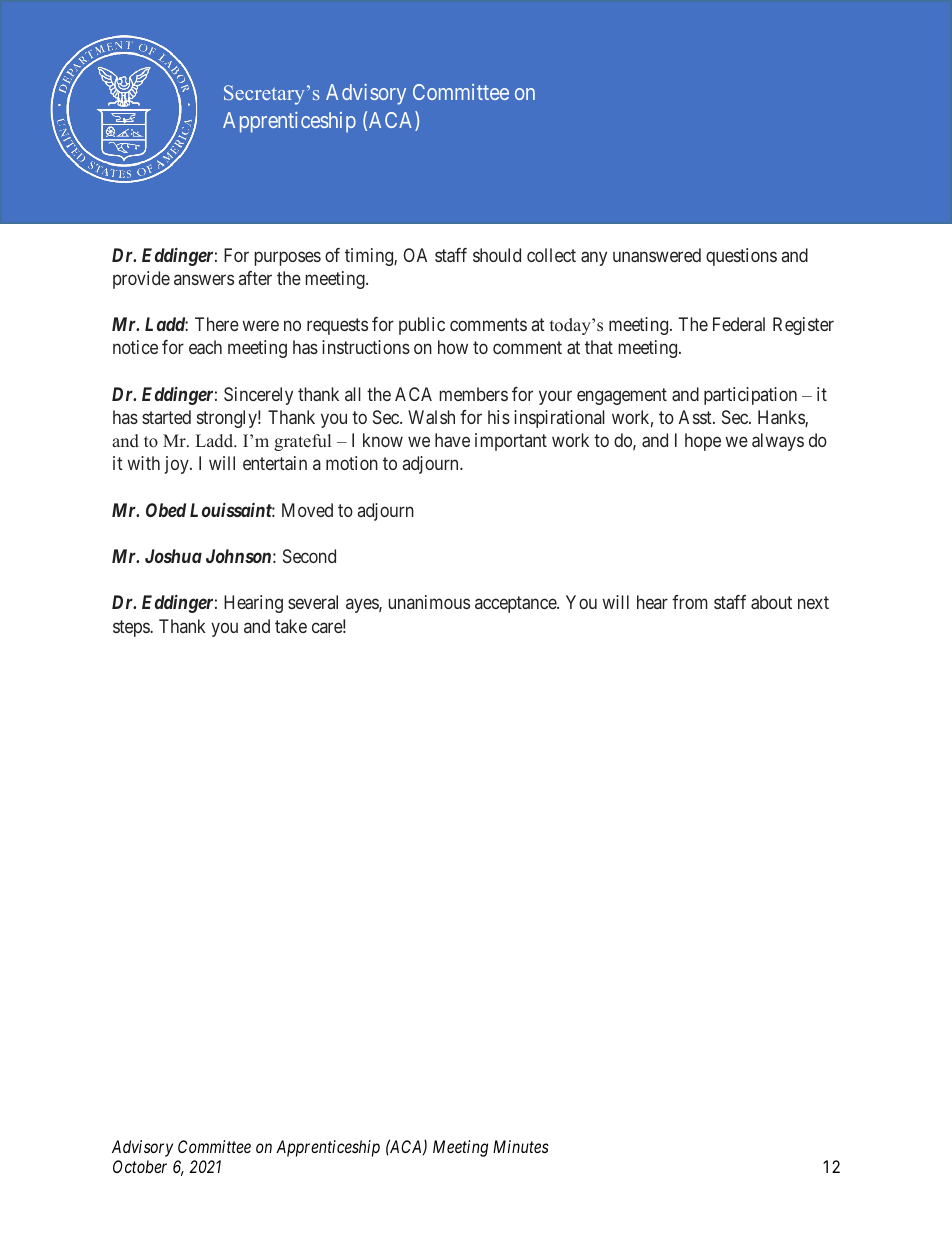 The height and width of the screenshot is (1233, 952). I want to click on Minutes, so click(521, 1146).
